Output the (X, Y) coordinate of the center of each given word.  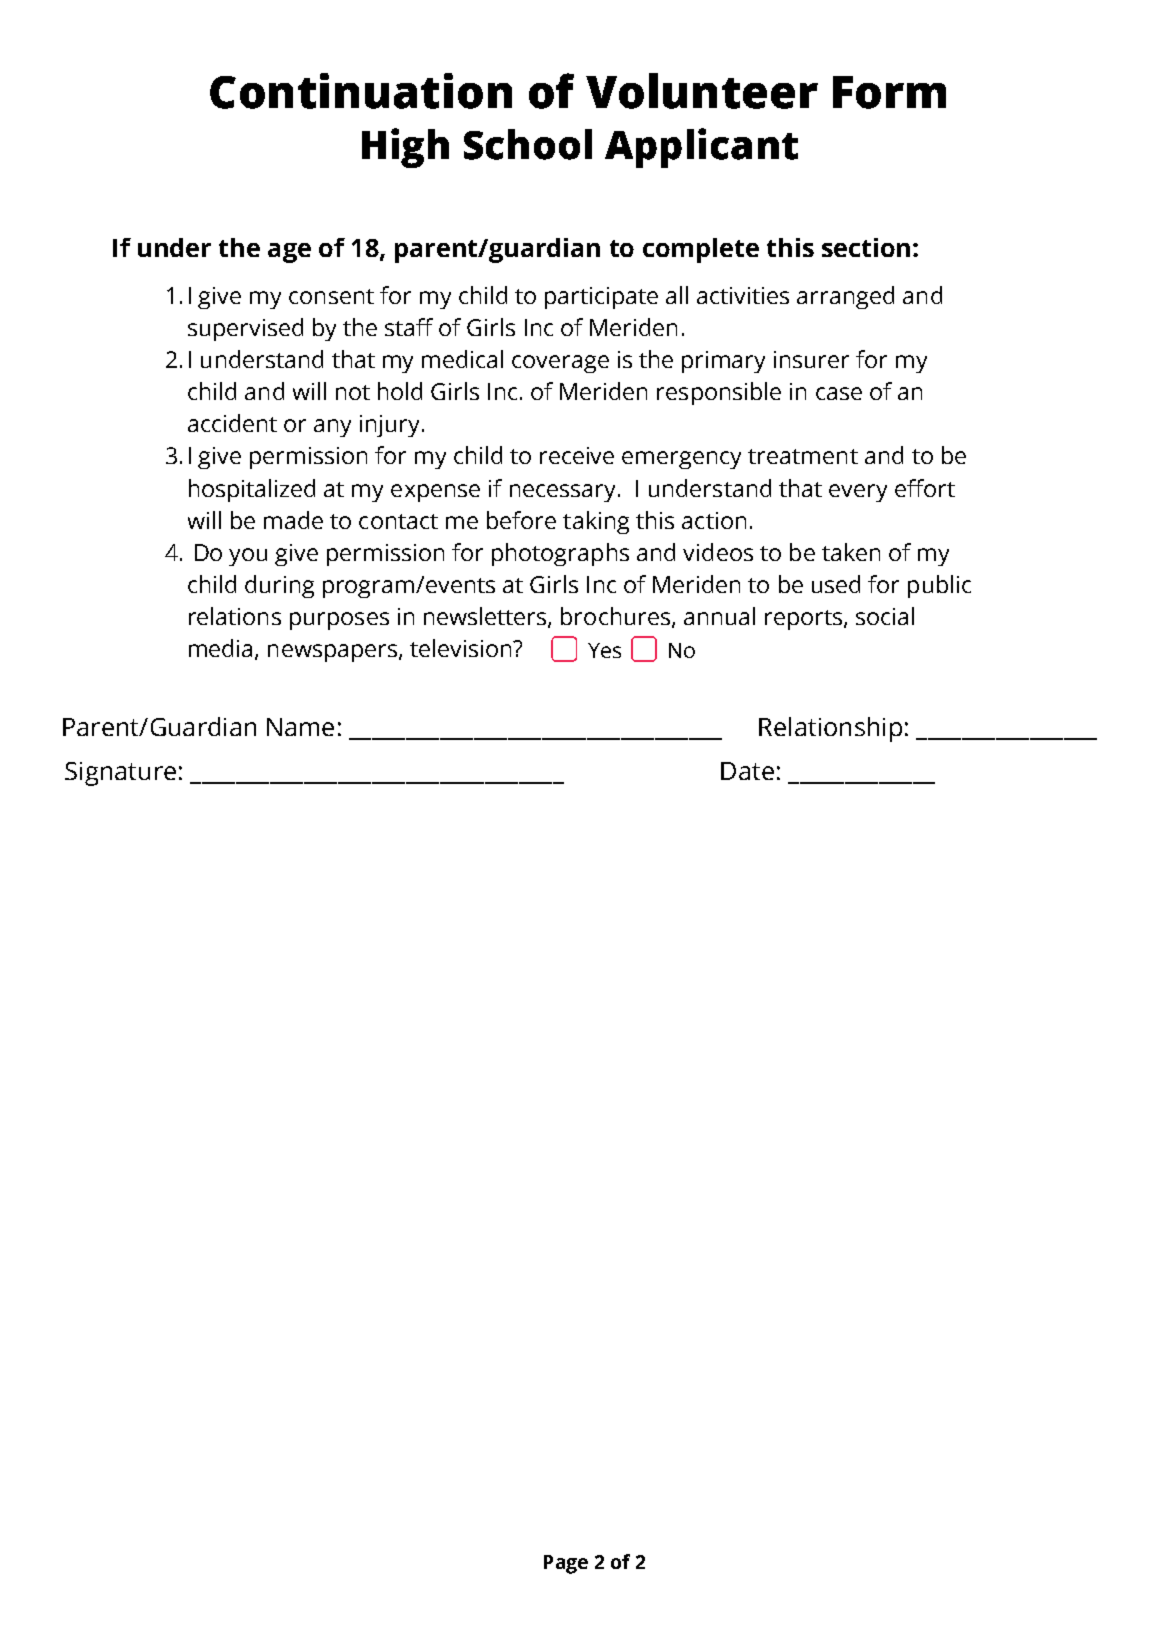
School (528, 144)
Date (747, 771)
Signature (120, 774)
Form (889, 92)
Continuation (361, 91)
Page (566, 1564)
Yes (604, 650)
